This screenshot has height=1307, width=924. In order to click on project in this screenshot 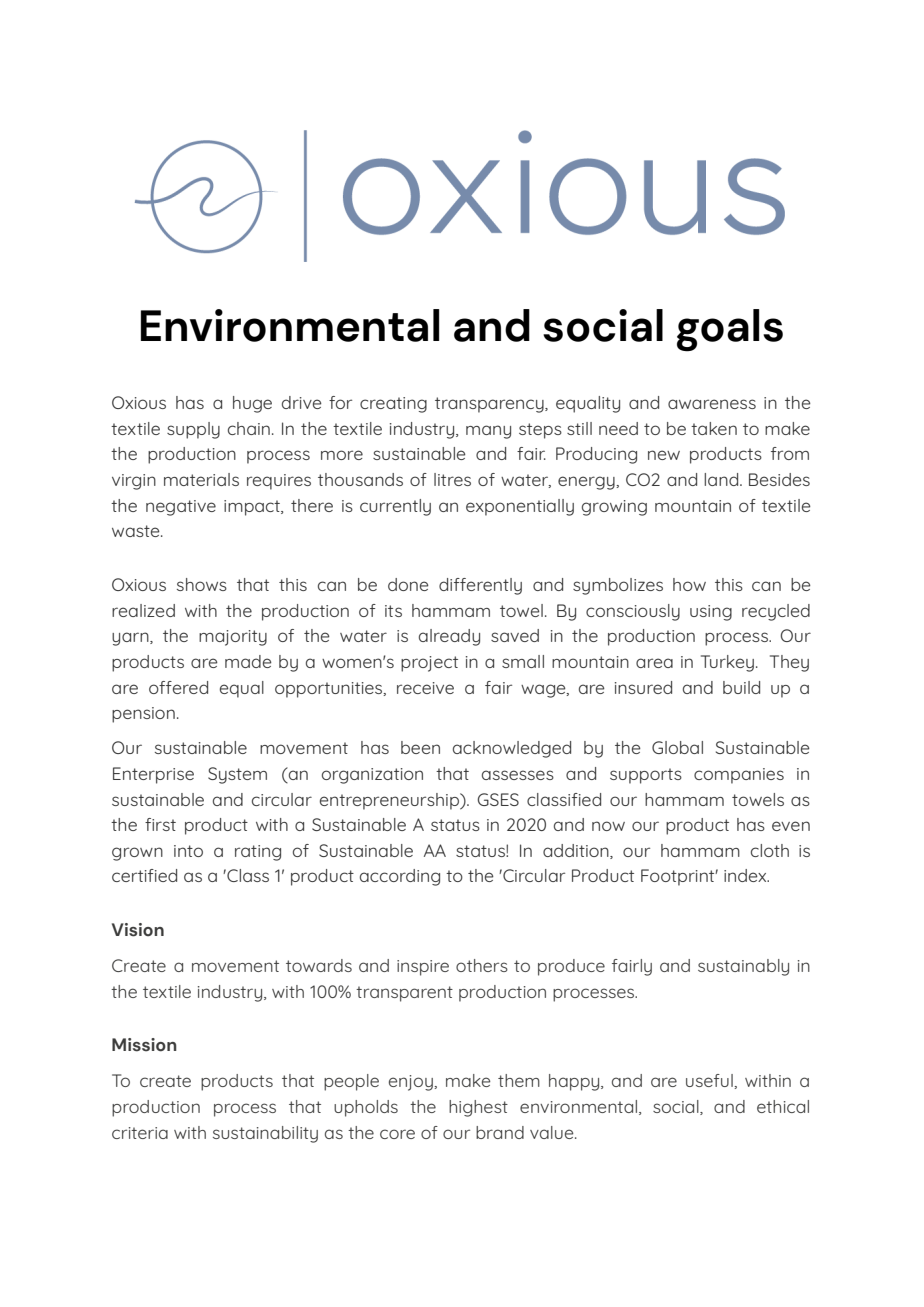, I will do `click(429, 664)`.
